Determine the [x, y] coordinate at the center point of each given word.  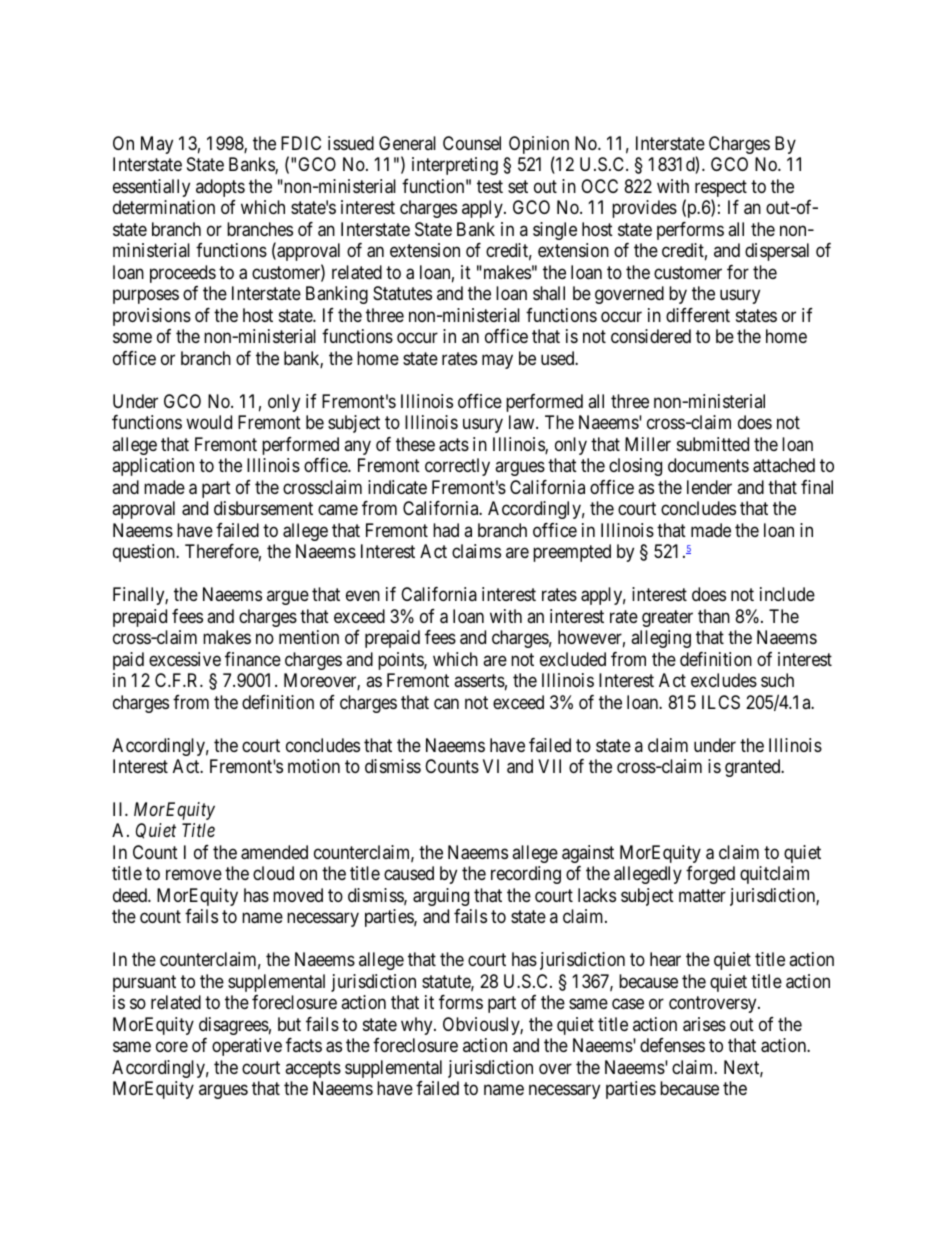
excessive [185, 659]
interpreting [455, 166]
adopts [220, 188]
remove [194, 875]
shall [549, 293]
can [446, 703]
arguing [441, 897]
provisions [152, 317]
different [698, 315]
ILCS [721, 702]
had [446, 530]
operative [247, 1047]
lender [709, 487]
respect [721, 190]
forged [710, 875]
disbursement [263, 508]
